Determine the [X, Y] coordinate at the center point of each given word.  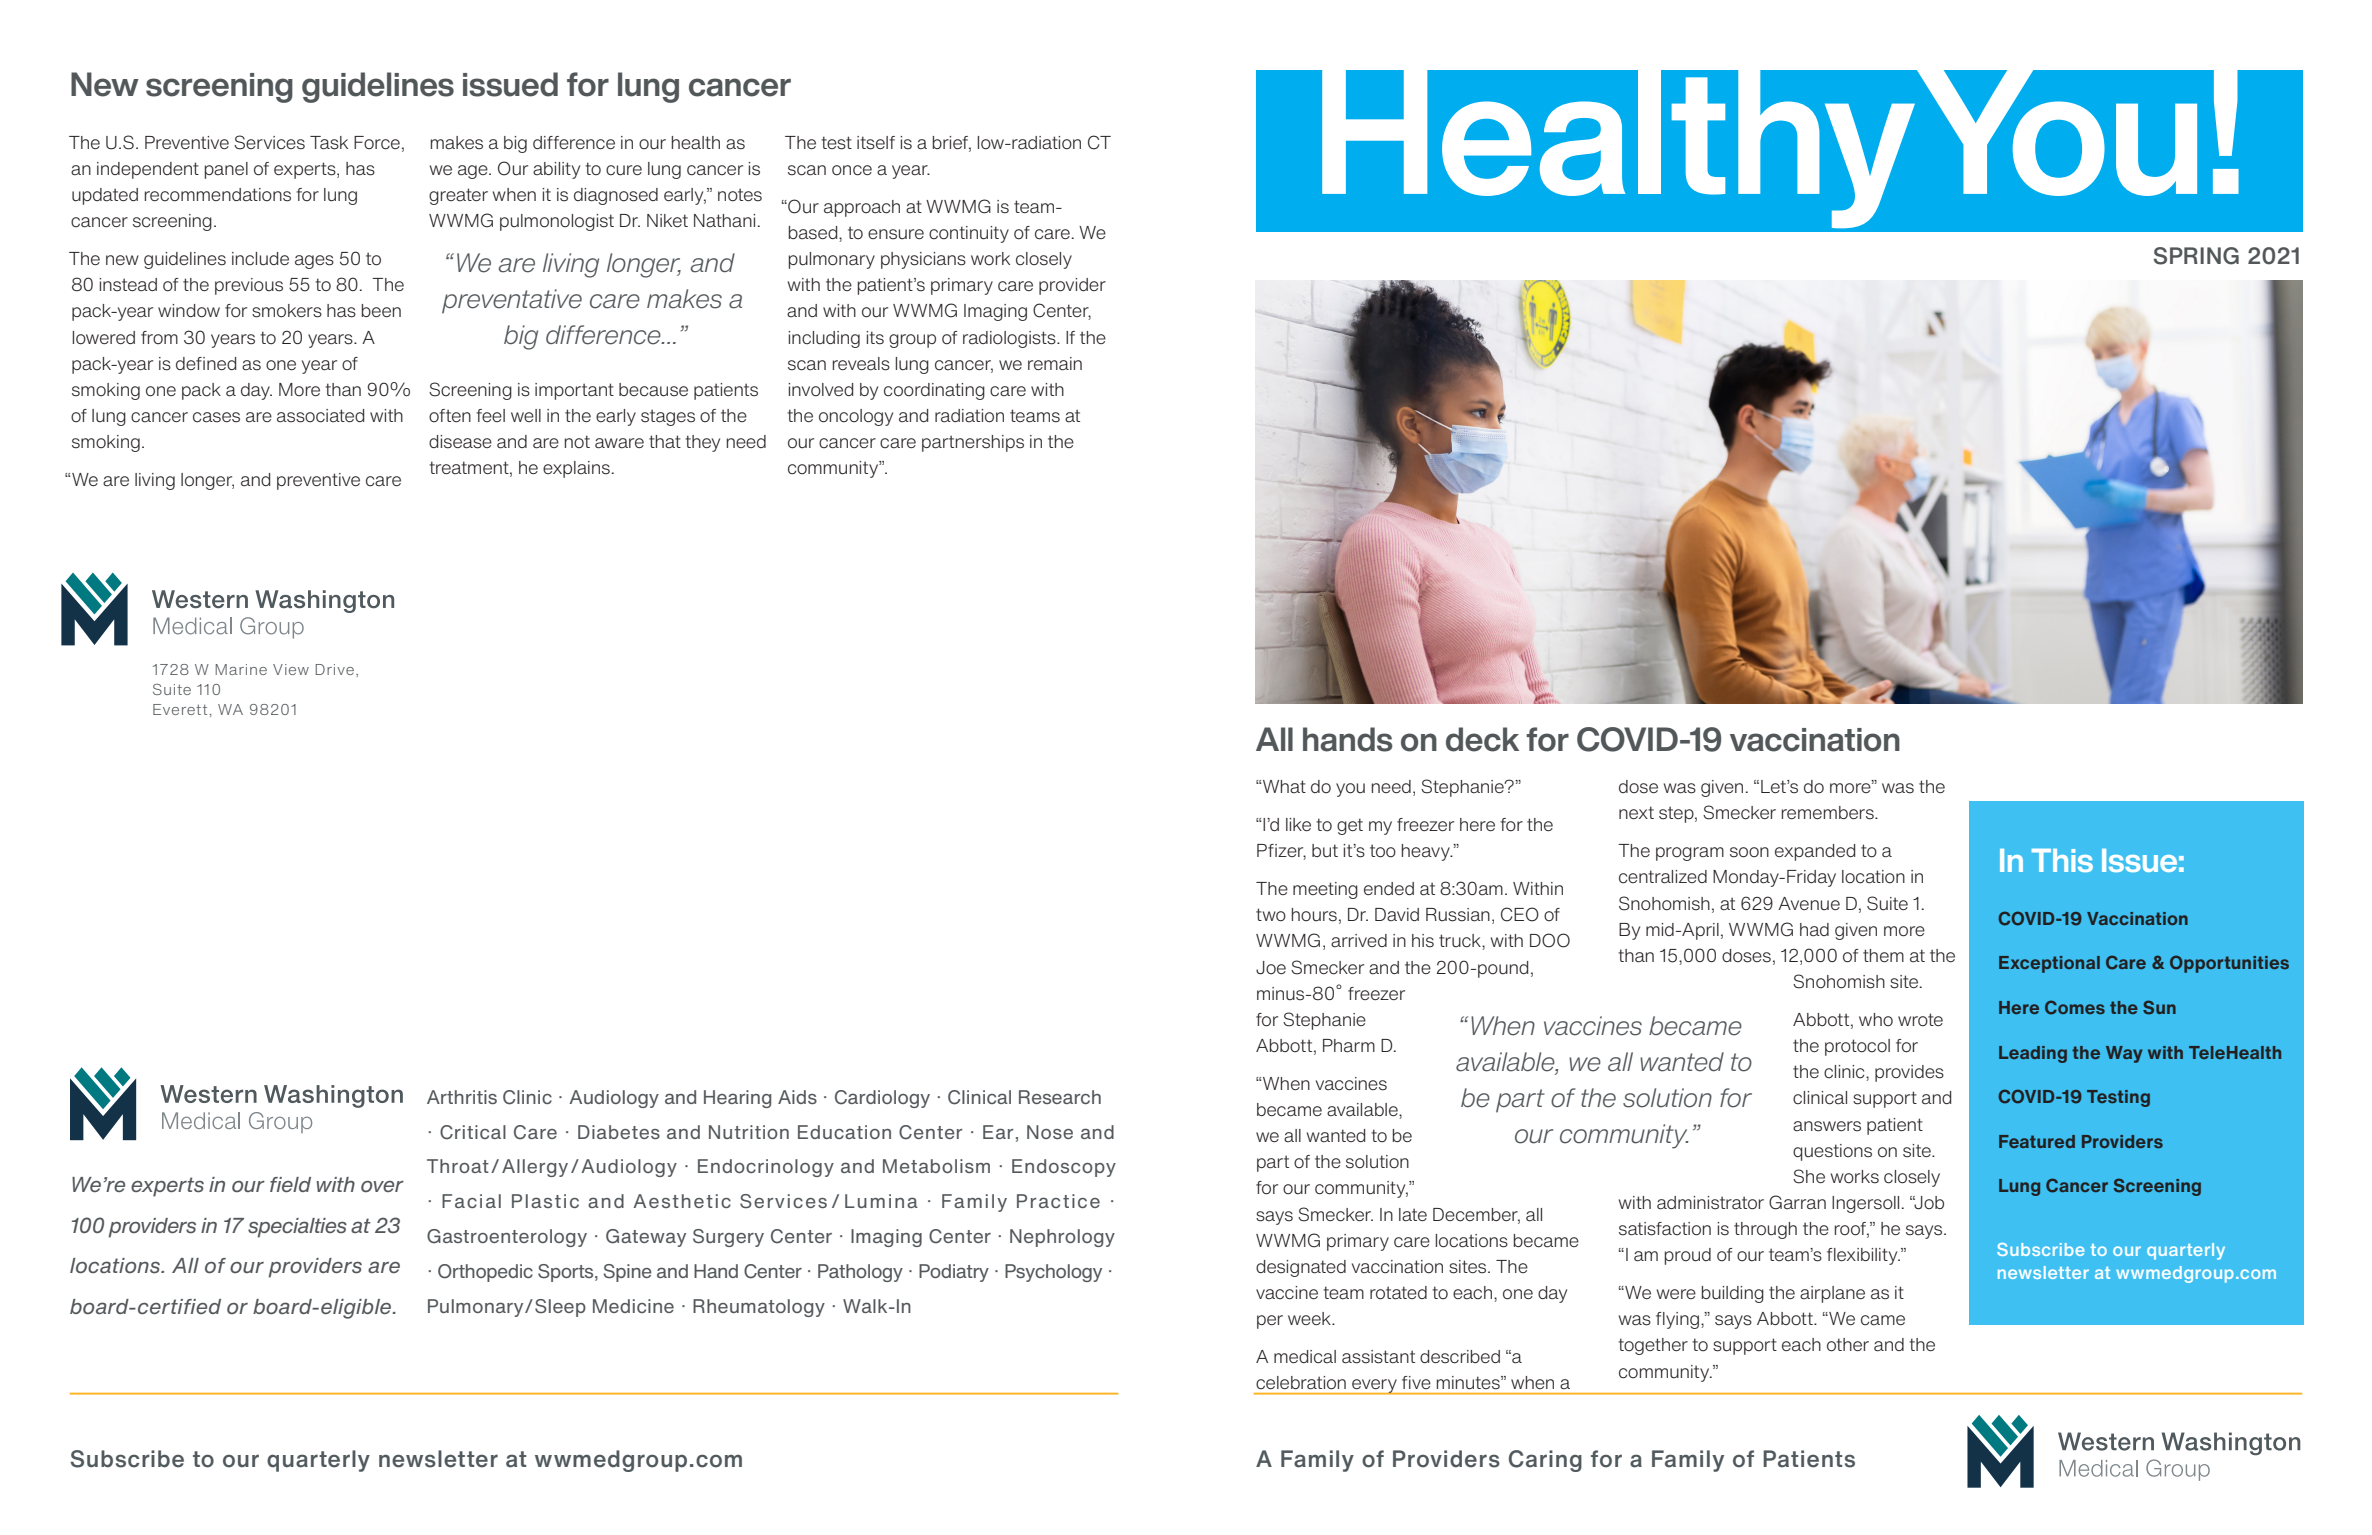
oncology [856, 417]
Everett [181, 709]
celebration [1301, 1382]
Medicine [633, 1306]
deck [1482, 739]
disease [460, 442]
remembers [1829, 813]
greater [458, 196]
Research [1060, 1097]
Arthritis [462, 1097]
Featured [2037, 1141]
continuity [969, 234]
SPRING [2196, 256]
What [1283, 787]
